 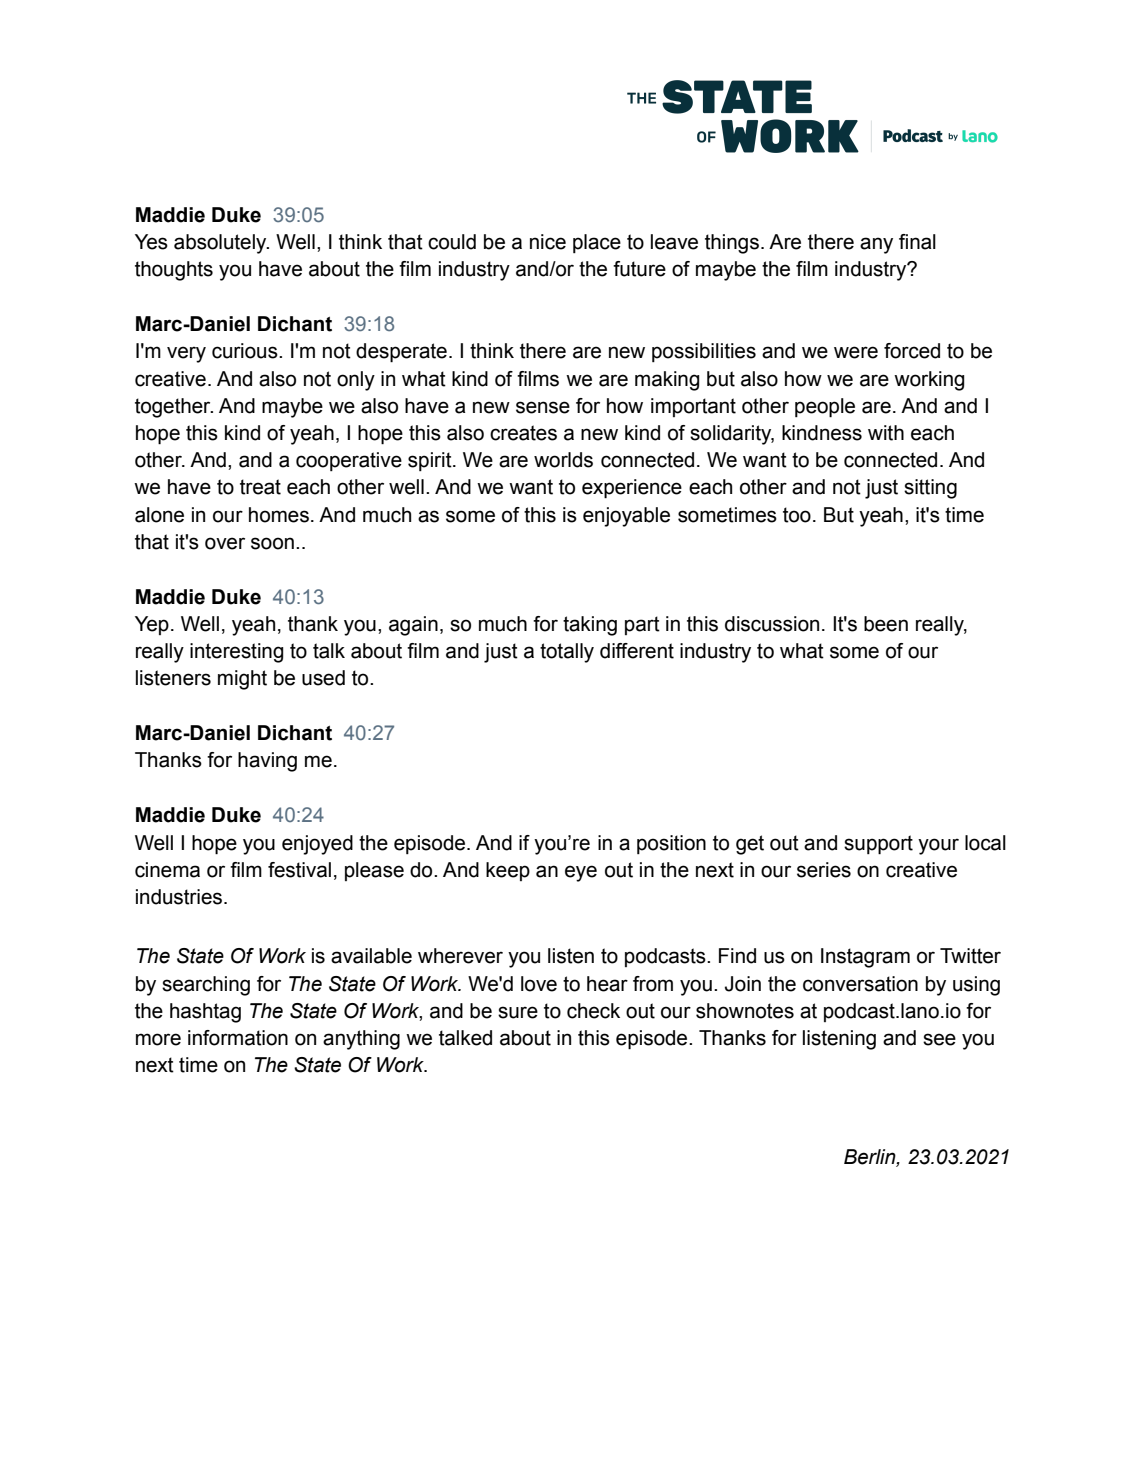 What do you see at coordinates (581, 873) in the image?
I see `eye` at bounding box center [581, 873].
